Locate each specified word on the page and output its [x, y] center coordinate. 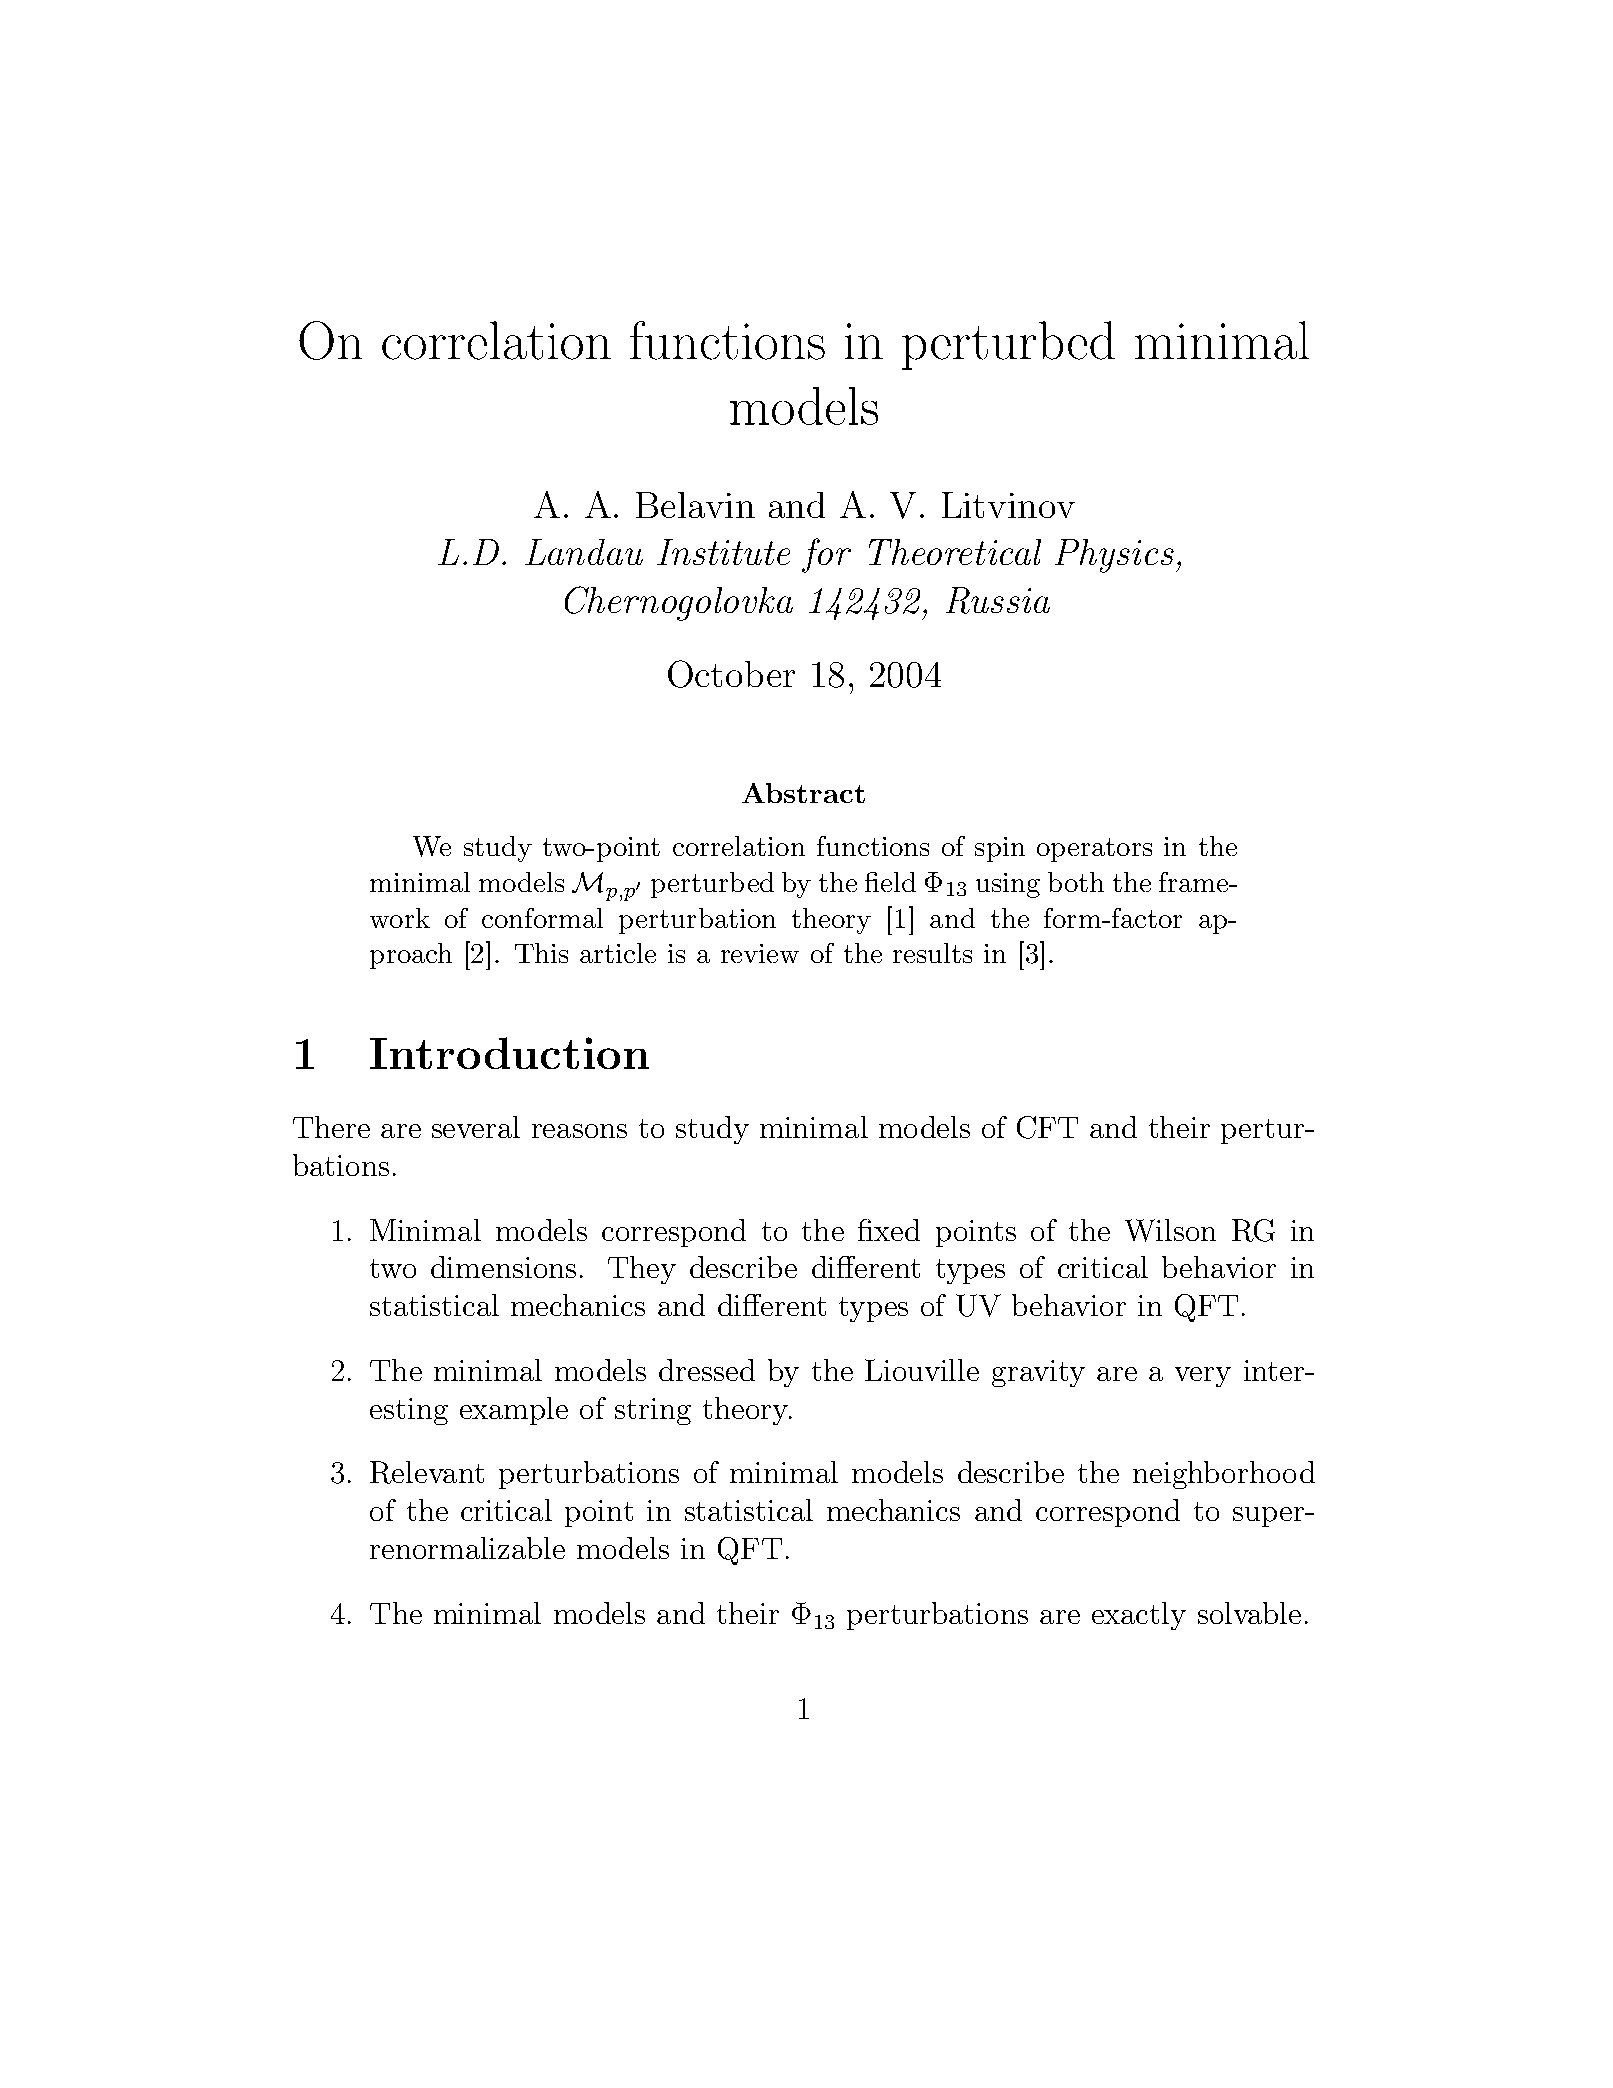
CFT [1047, 1127]
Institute [723, 552]
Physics [1114, 556]
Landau [584, 552]
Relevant [427, 1472]
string [653, 1411]
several [476, 1127]
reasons [579, 1131]
